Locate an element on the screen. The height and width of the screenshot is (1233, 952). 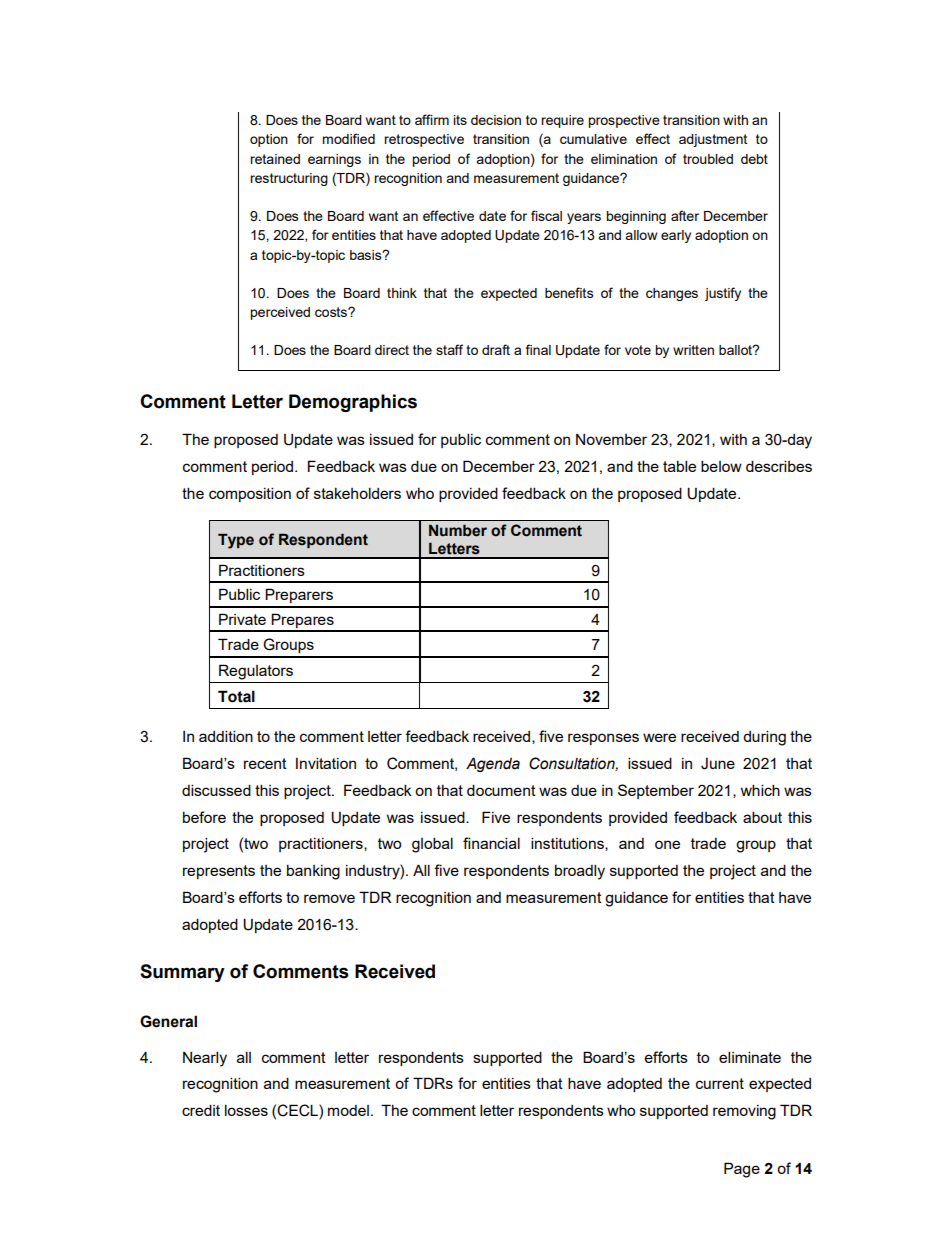
losses is located at coordinates (246, 1110).
